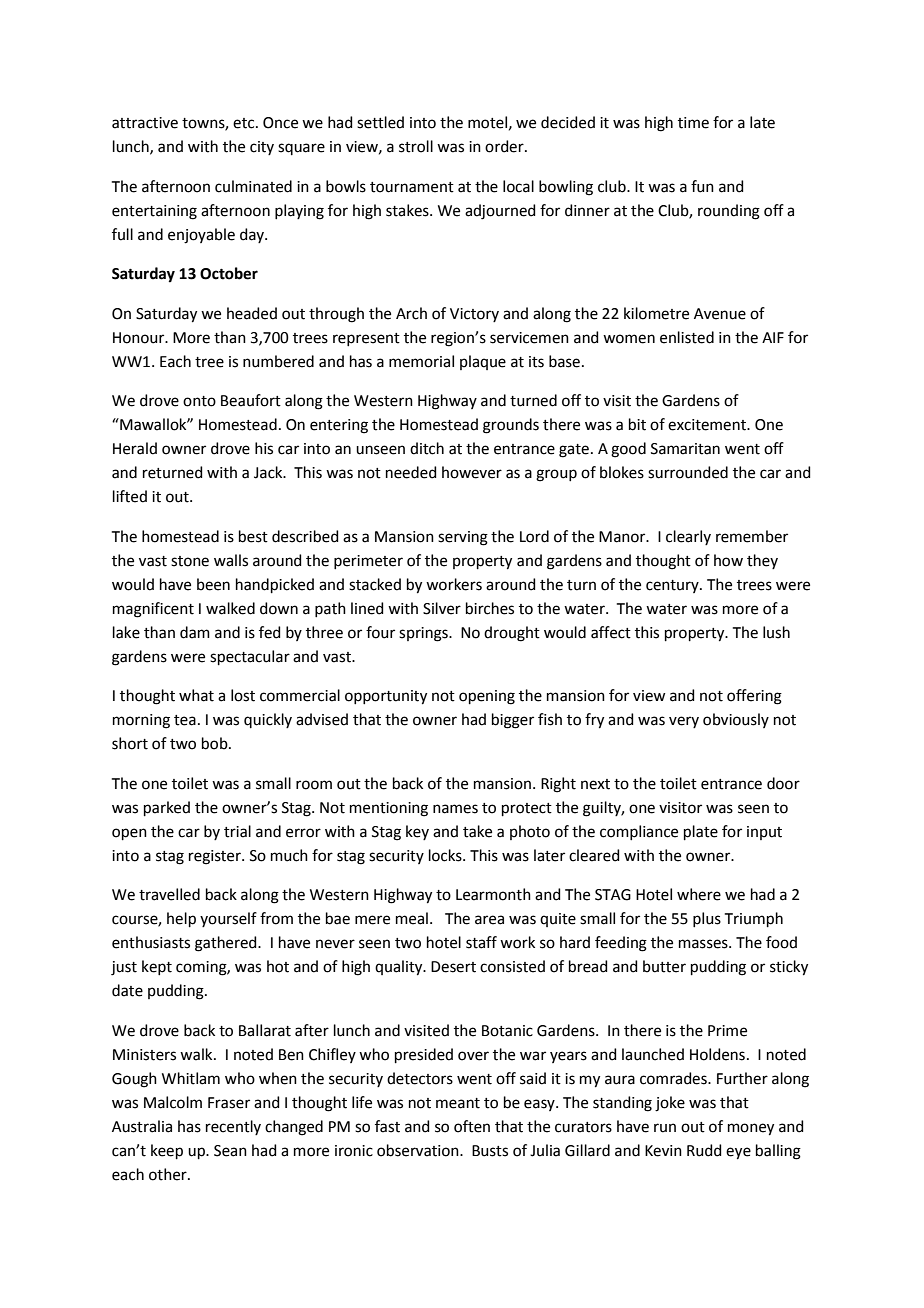 This screenshot has height=1308, width=924. What do you see at coordinates (472, 1126) in the screenshot?
I see `often` at bounding box center [472, 1126].
